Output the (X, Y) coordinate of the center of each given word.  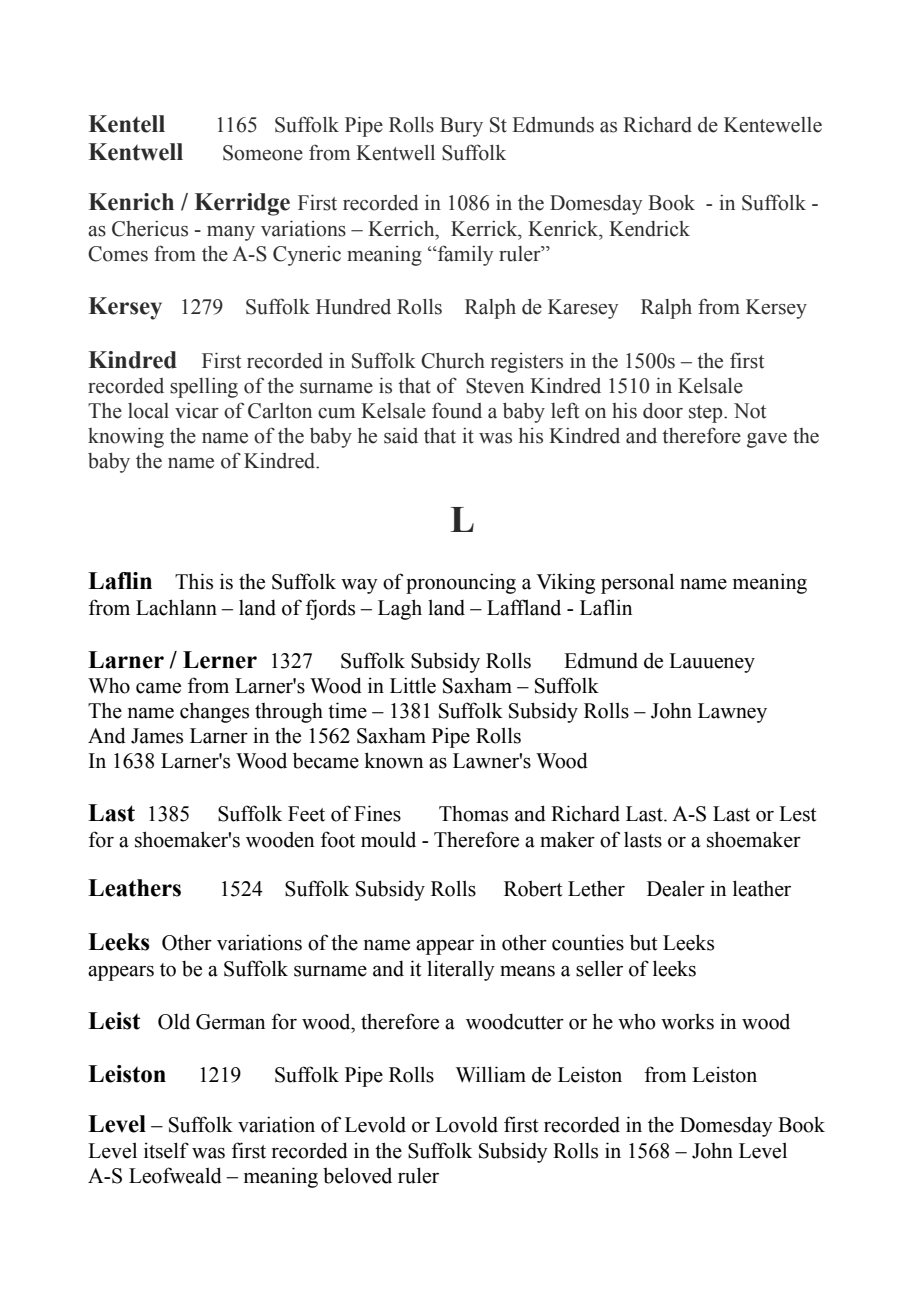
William (491, 1074)
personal (637, 583)
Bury (461, 127)
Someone (263, 153)
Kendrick (649, 228)
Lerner (220, 660)
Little (413, 685)
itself (166, 1150)
